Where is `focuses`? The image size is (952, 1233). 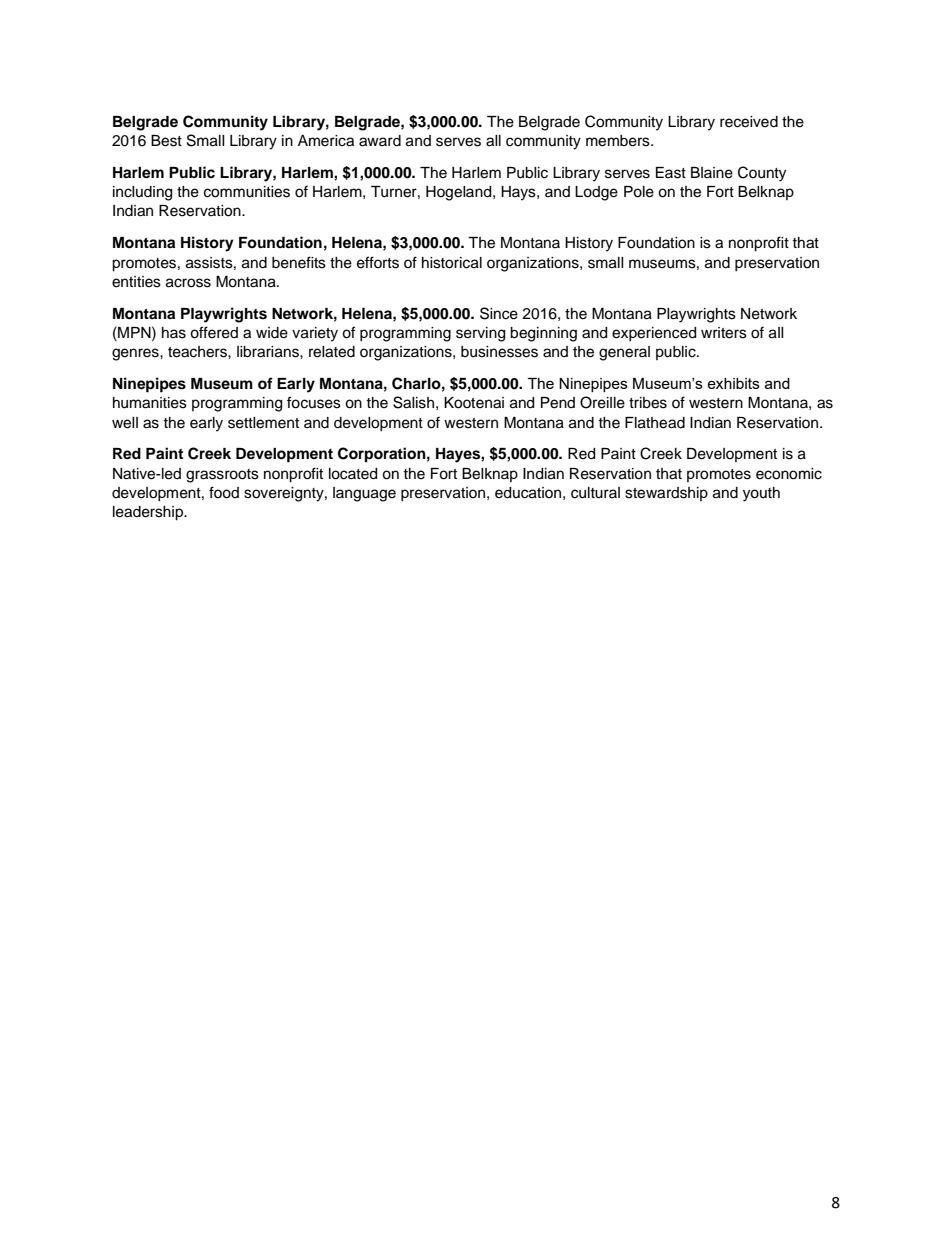 focuses is located at coordinates (314, 402).
